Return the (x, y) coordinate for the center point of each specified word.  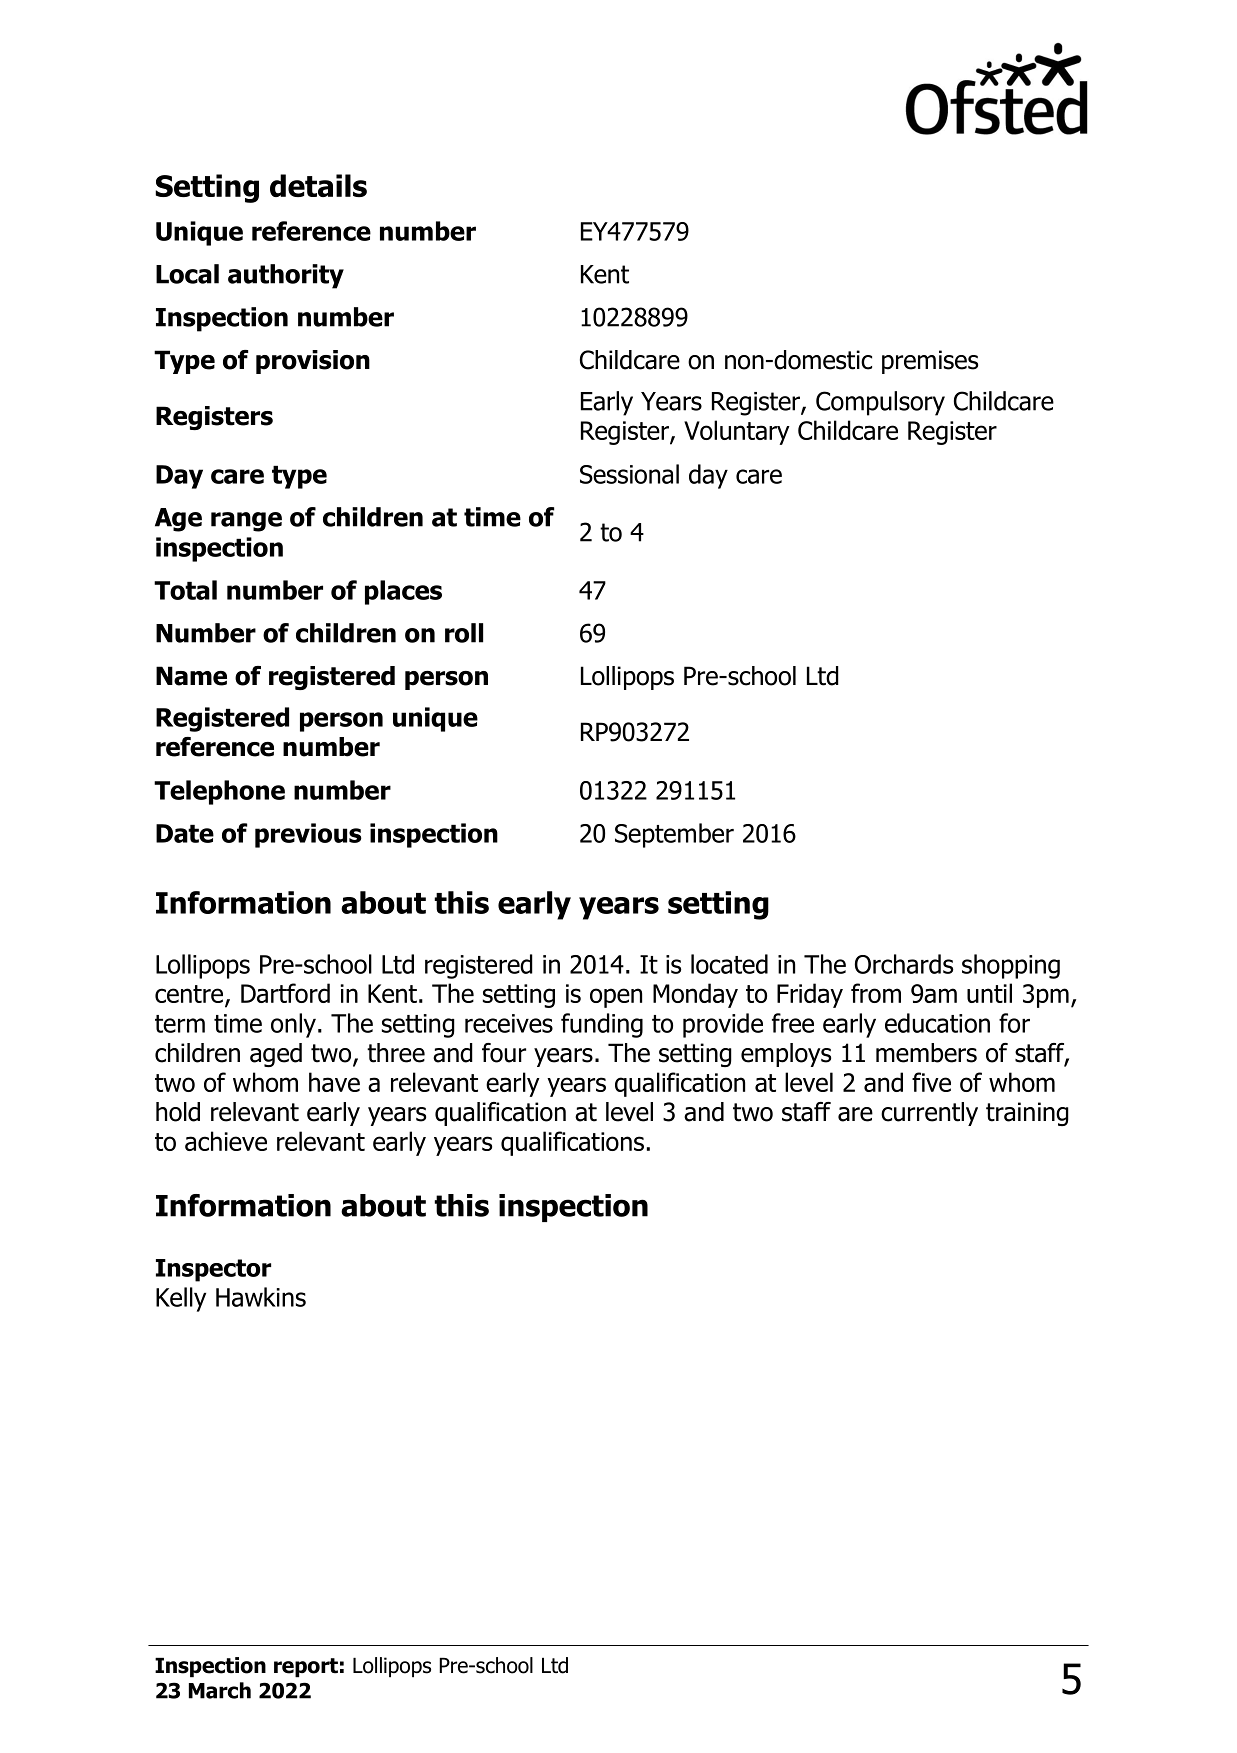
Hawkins (261, 1297)
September (674, 835)
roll (464, 633)
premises (930, 362)
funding (602, 1025)
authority (286, 276)
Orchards (904, 964)
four (504, 1053)
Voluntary (737, 432)
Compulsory (880, 403)
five (931, 1082)
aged (276, 1055)
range (246, 522)
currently (929, 1114)
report (306, 1668)
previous (308, 835)
